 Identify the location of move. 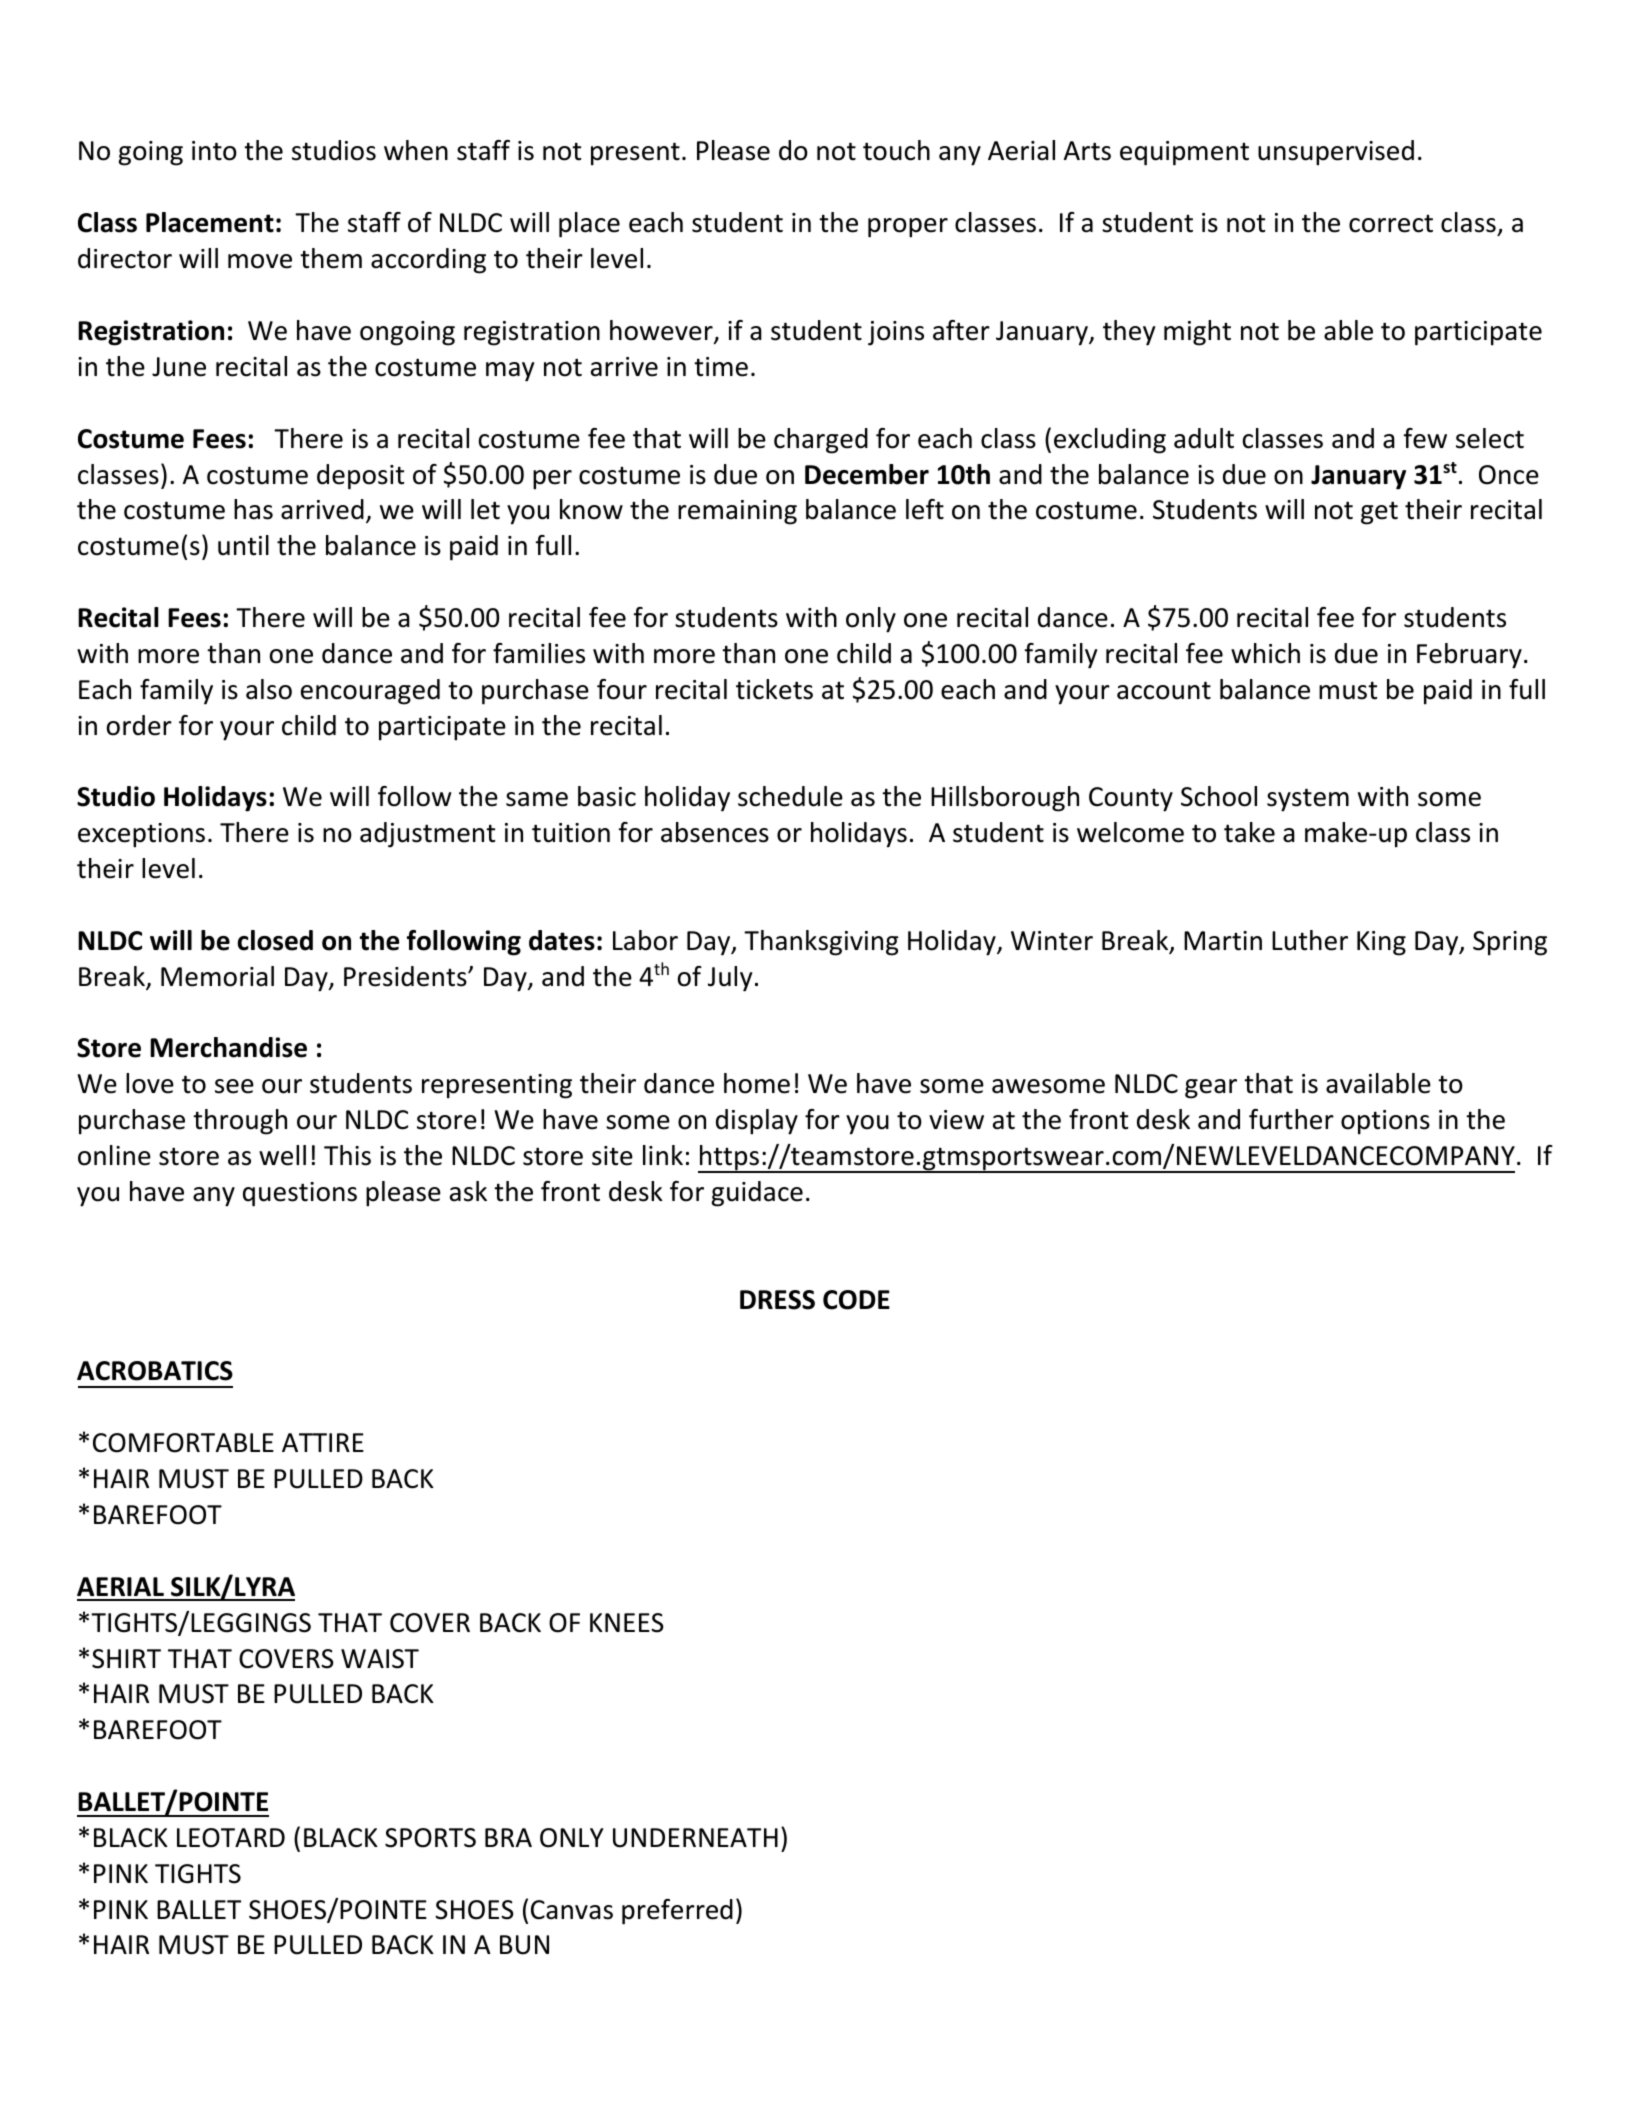
(260, 261).
